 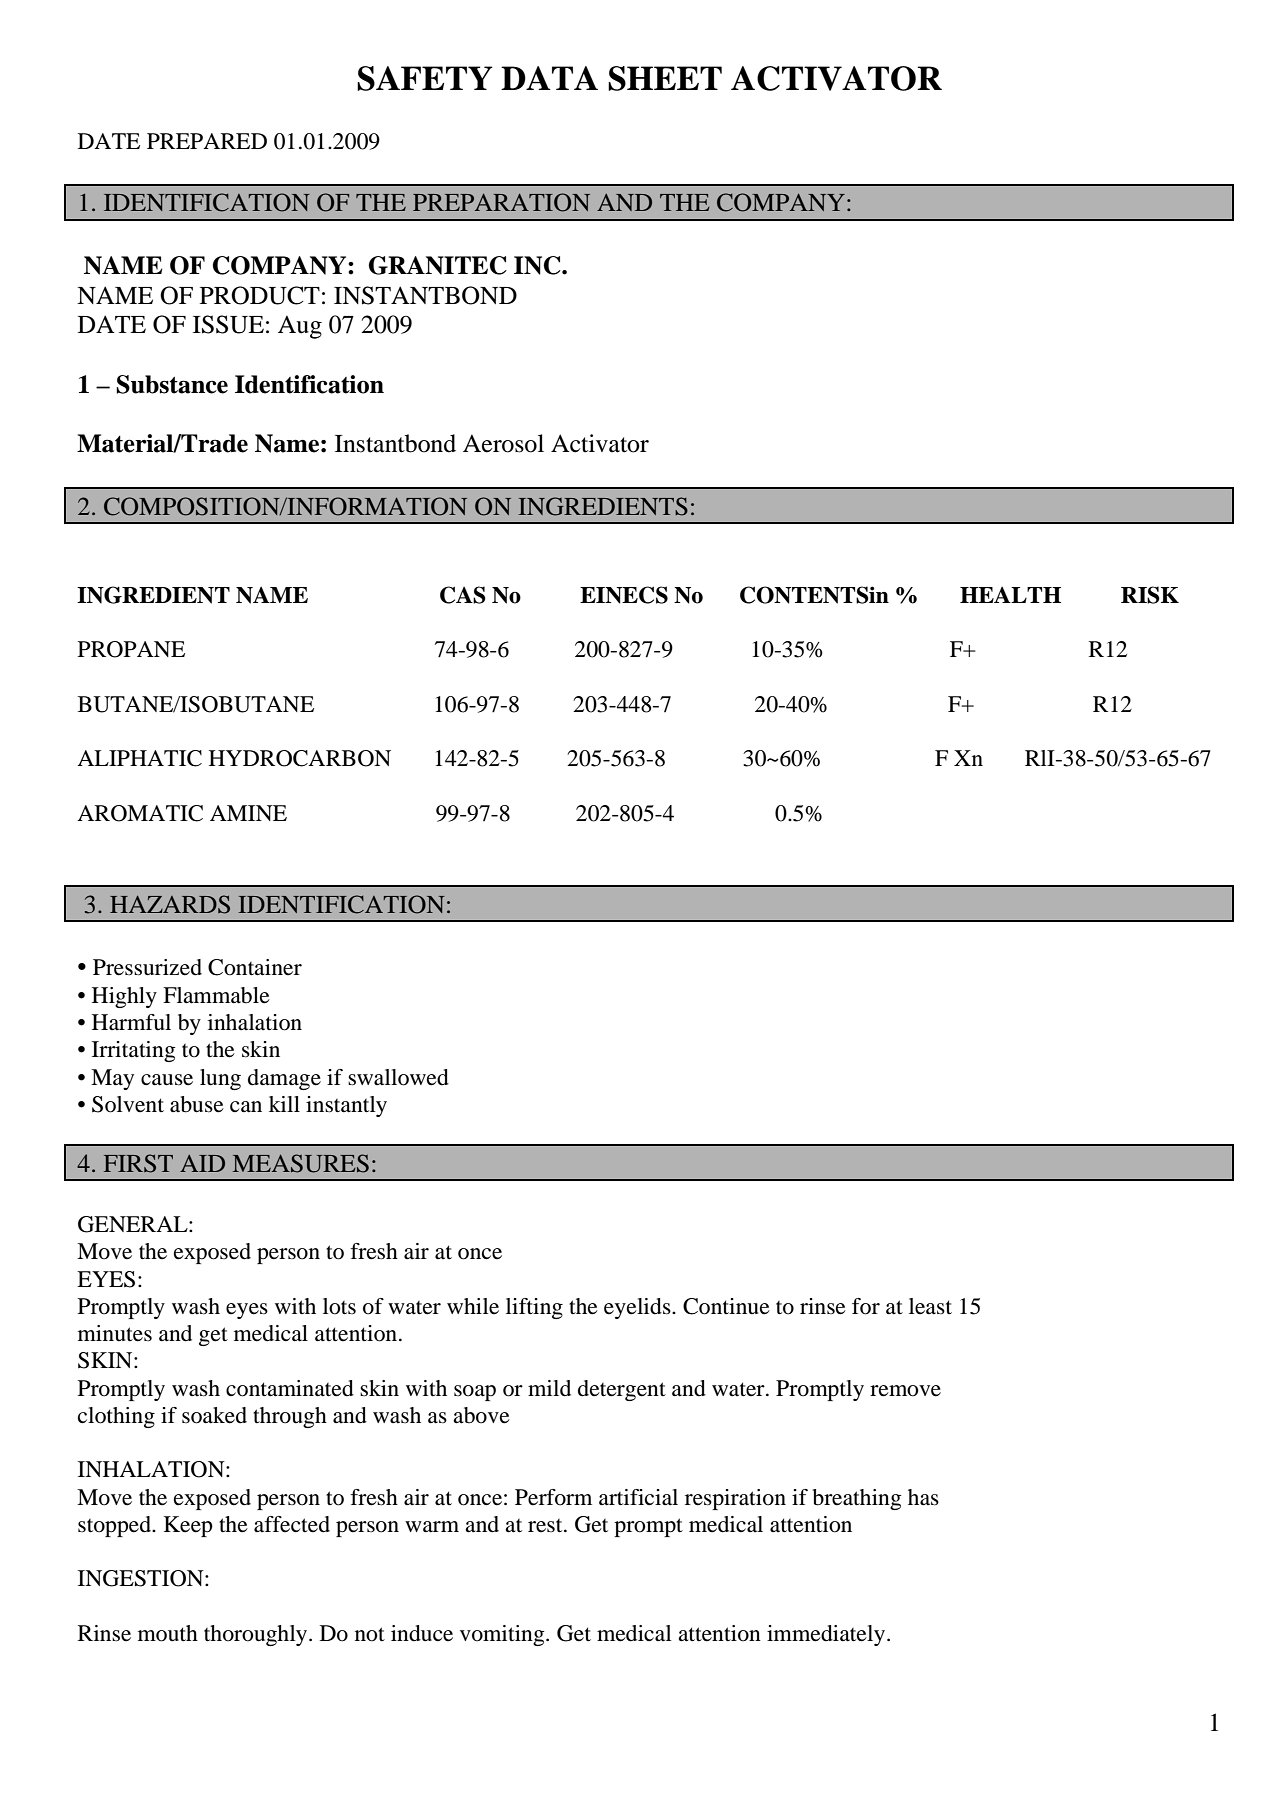 I want to click on least, so click(x=930, y=1306).
